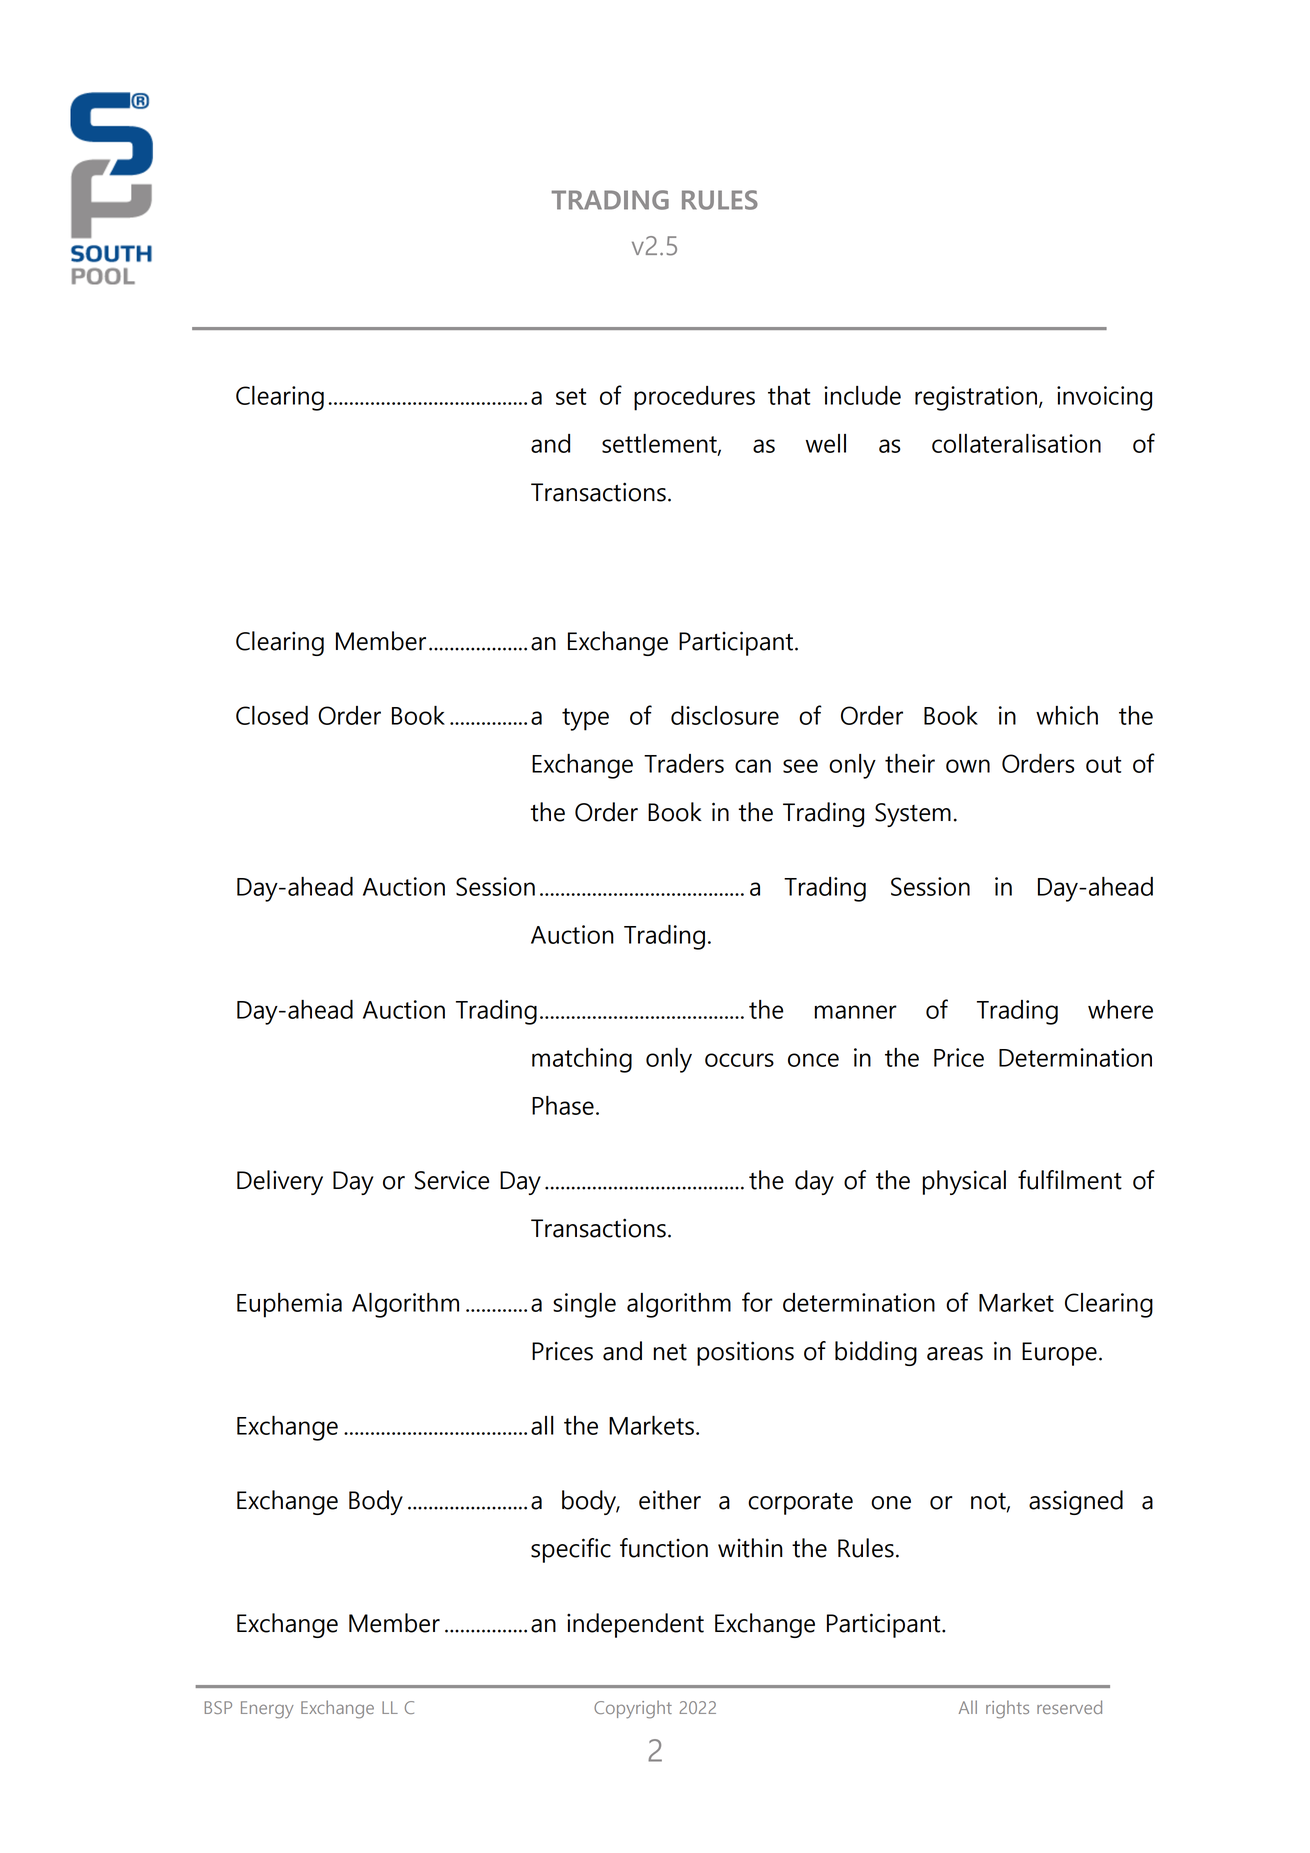  What do you see at coordinates (684, 763) in the screenshot?
I see `Traders` at bounding box center [684, 763].
